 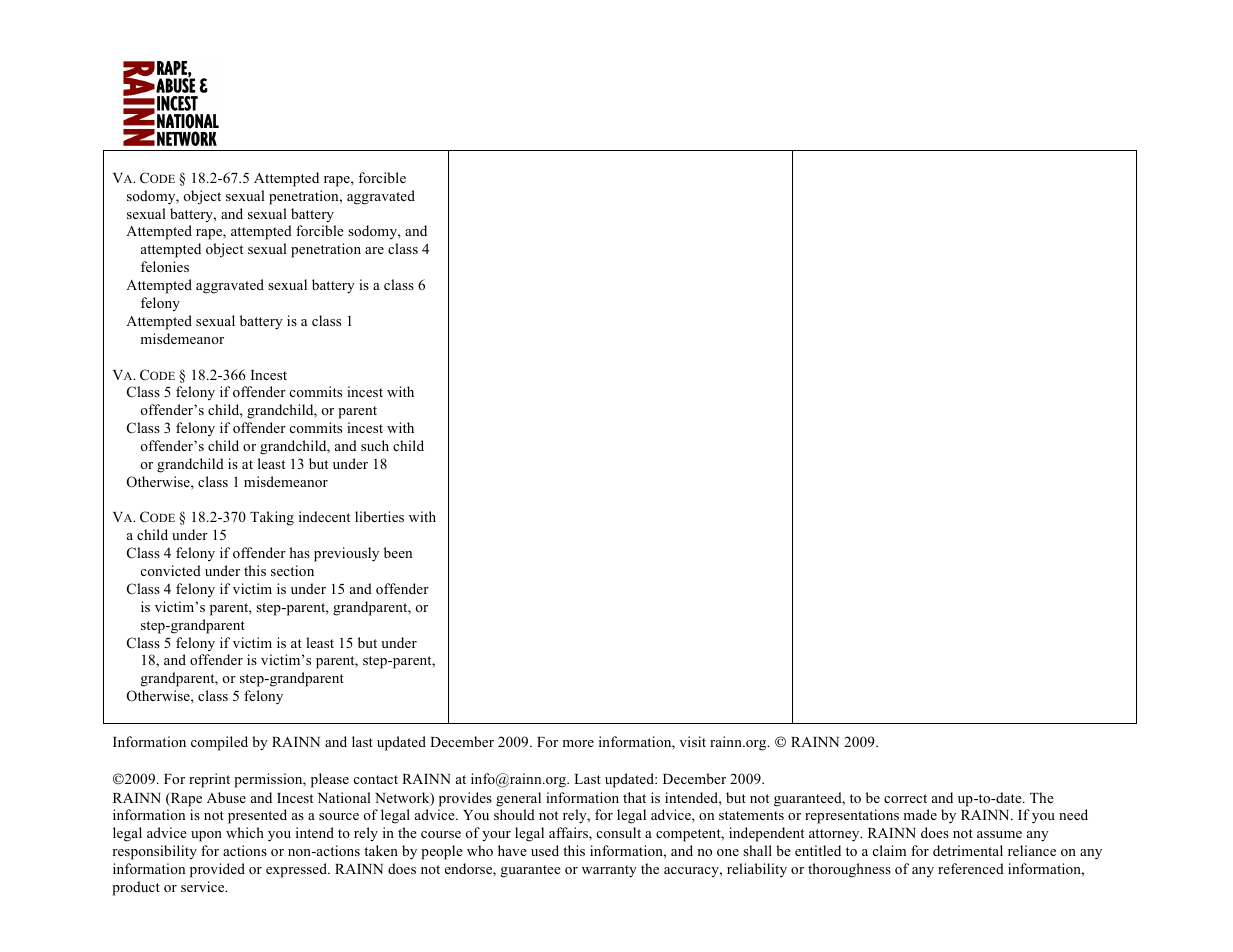 What do you see at coordinates (217, 870) in the screenshot?
I see `provided` at bounding box center [217, 870].
